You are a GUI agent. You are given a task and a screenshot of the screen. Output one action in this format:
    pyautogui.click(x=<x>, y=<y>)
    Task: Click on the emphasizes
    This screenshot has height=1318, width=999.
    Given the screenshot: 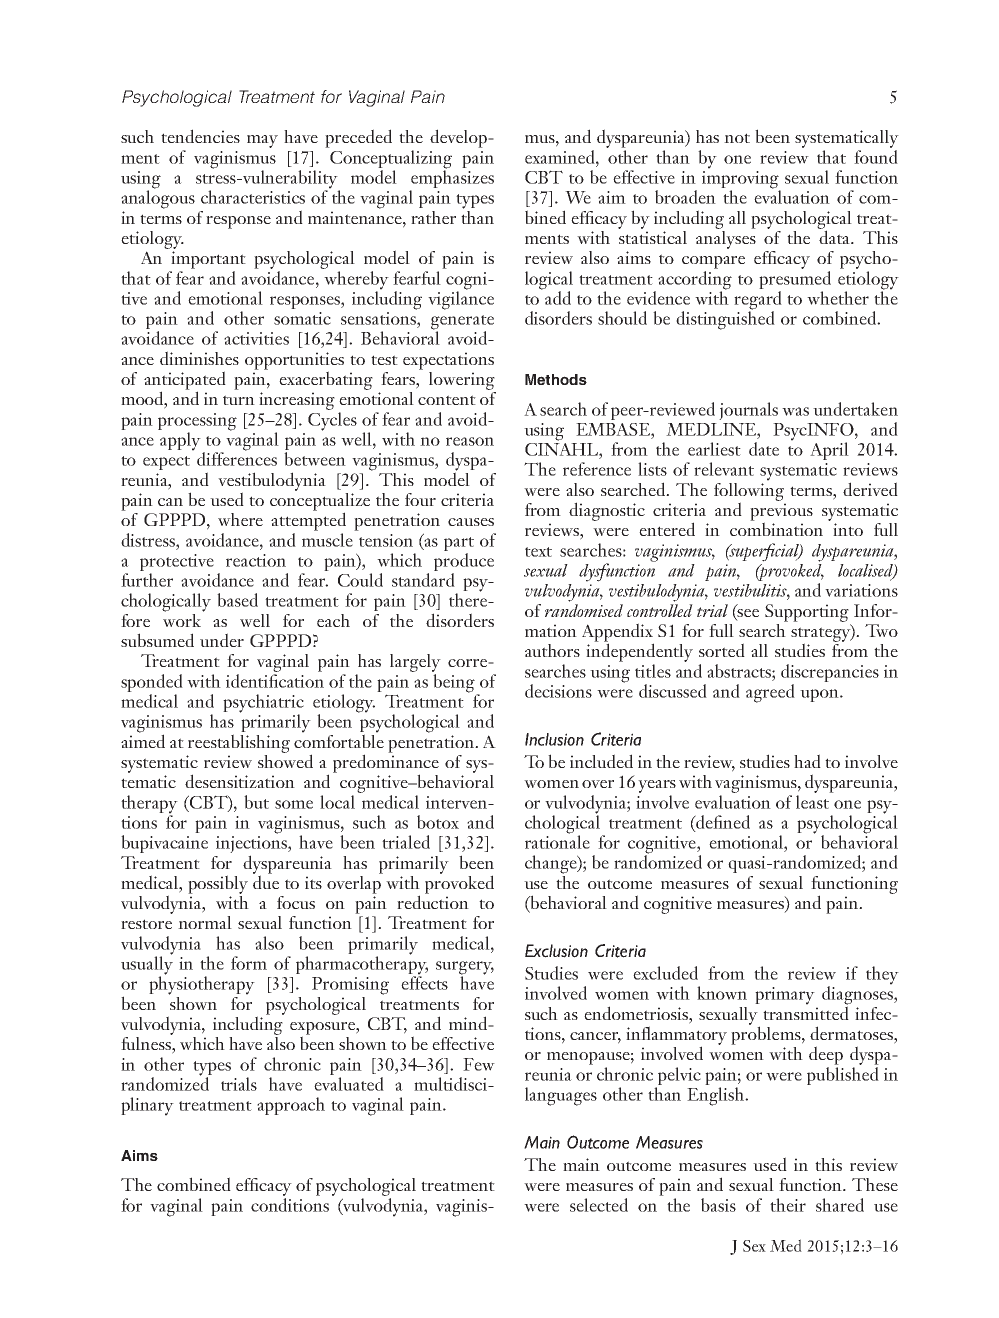 What is the action you would take?
    pyautogui.click(x=452, y=179)
